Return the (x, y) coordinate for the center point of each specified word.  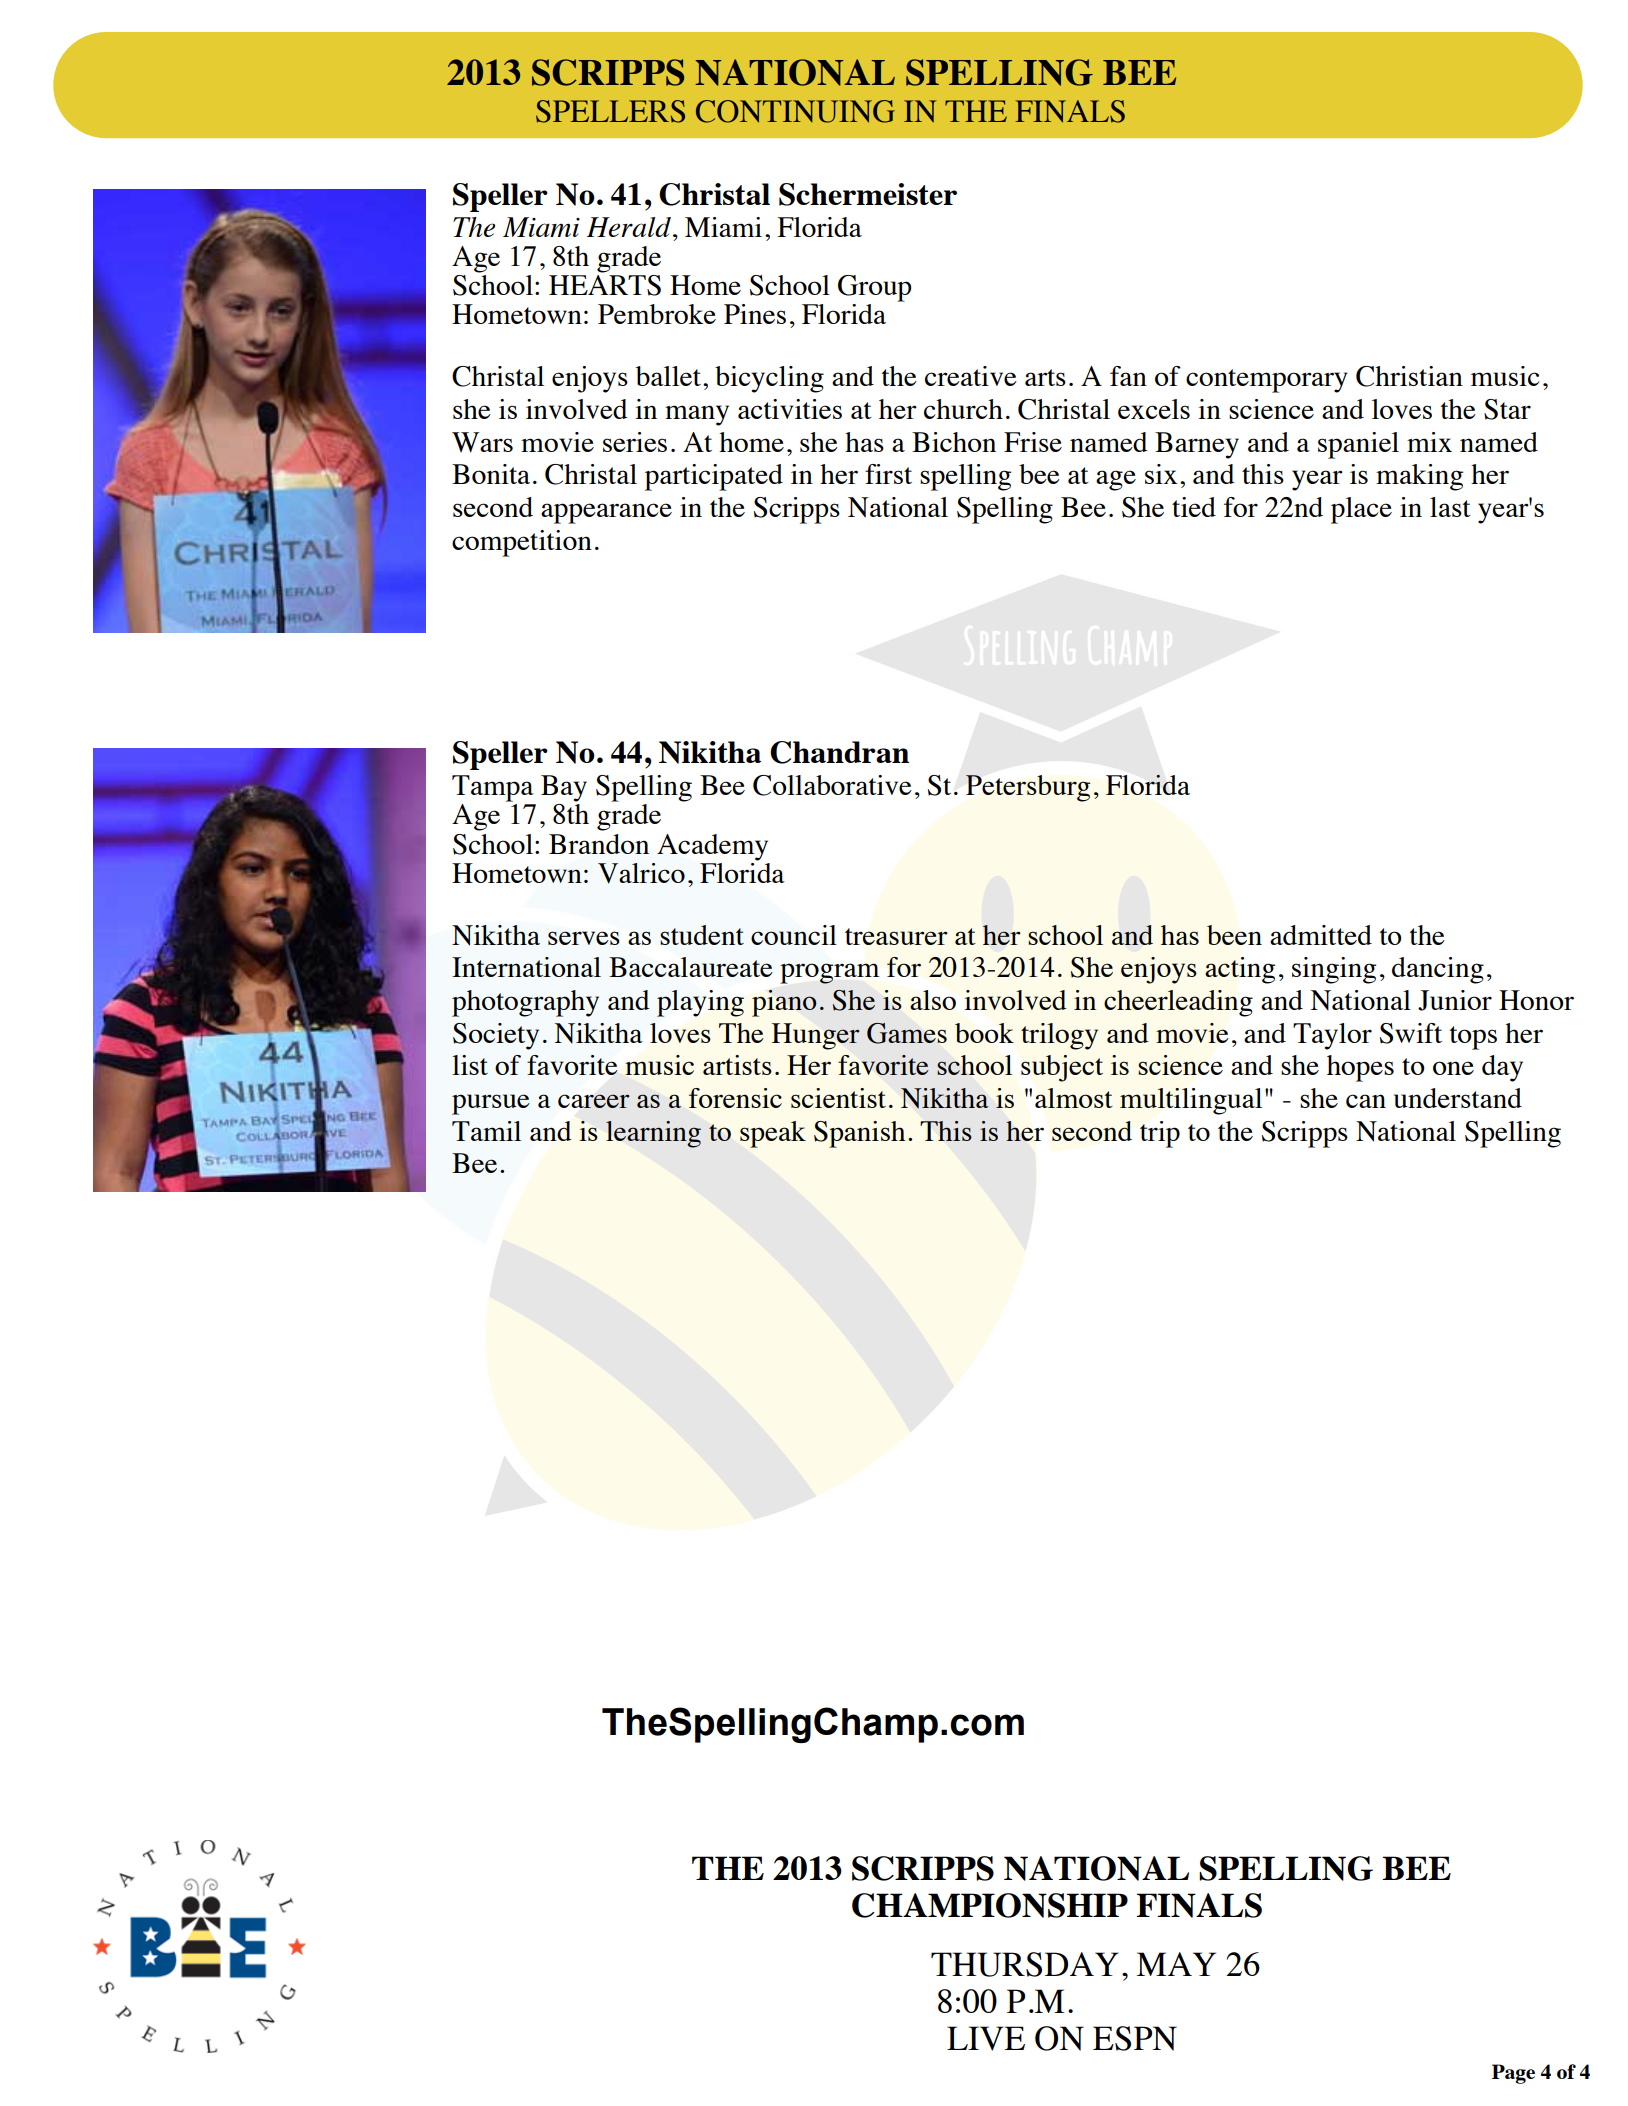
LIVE (986, 2038)
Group (874, 288)
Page (1513, 2074)
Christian (1409, 376)
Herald (629, 227)
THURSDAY (1025, 1964)
